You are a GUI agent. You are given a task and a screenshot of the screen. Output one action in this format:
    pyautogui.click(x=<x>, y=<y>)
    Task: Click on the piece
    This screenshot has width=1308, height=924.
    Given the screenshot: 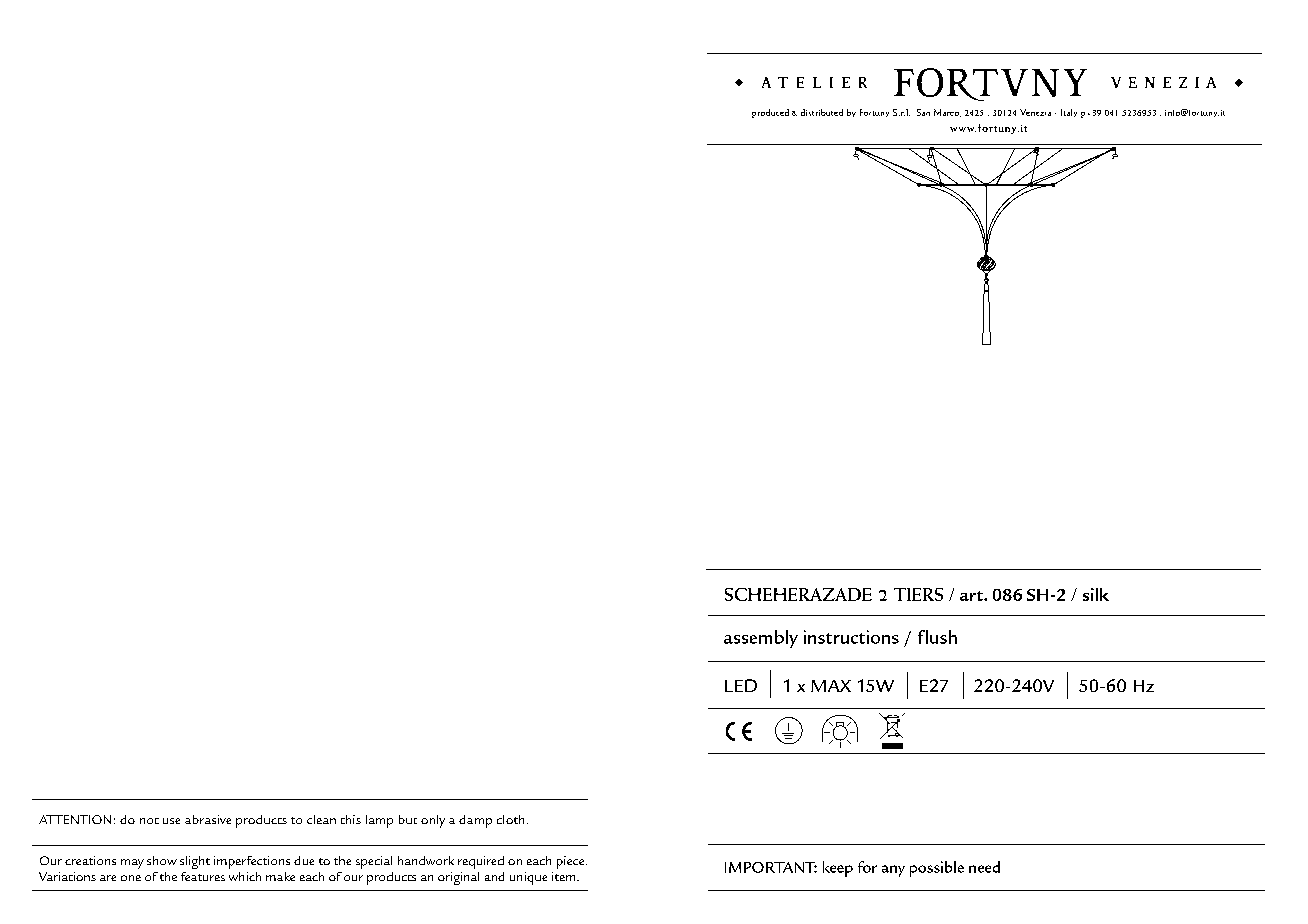 What is the action you would take?
    pyautogui.click(x=572, y=862)
